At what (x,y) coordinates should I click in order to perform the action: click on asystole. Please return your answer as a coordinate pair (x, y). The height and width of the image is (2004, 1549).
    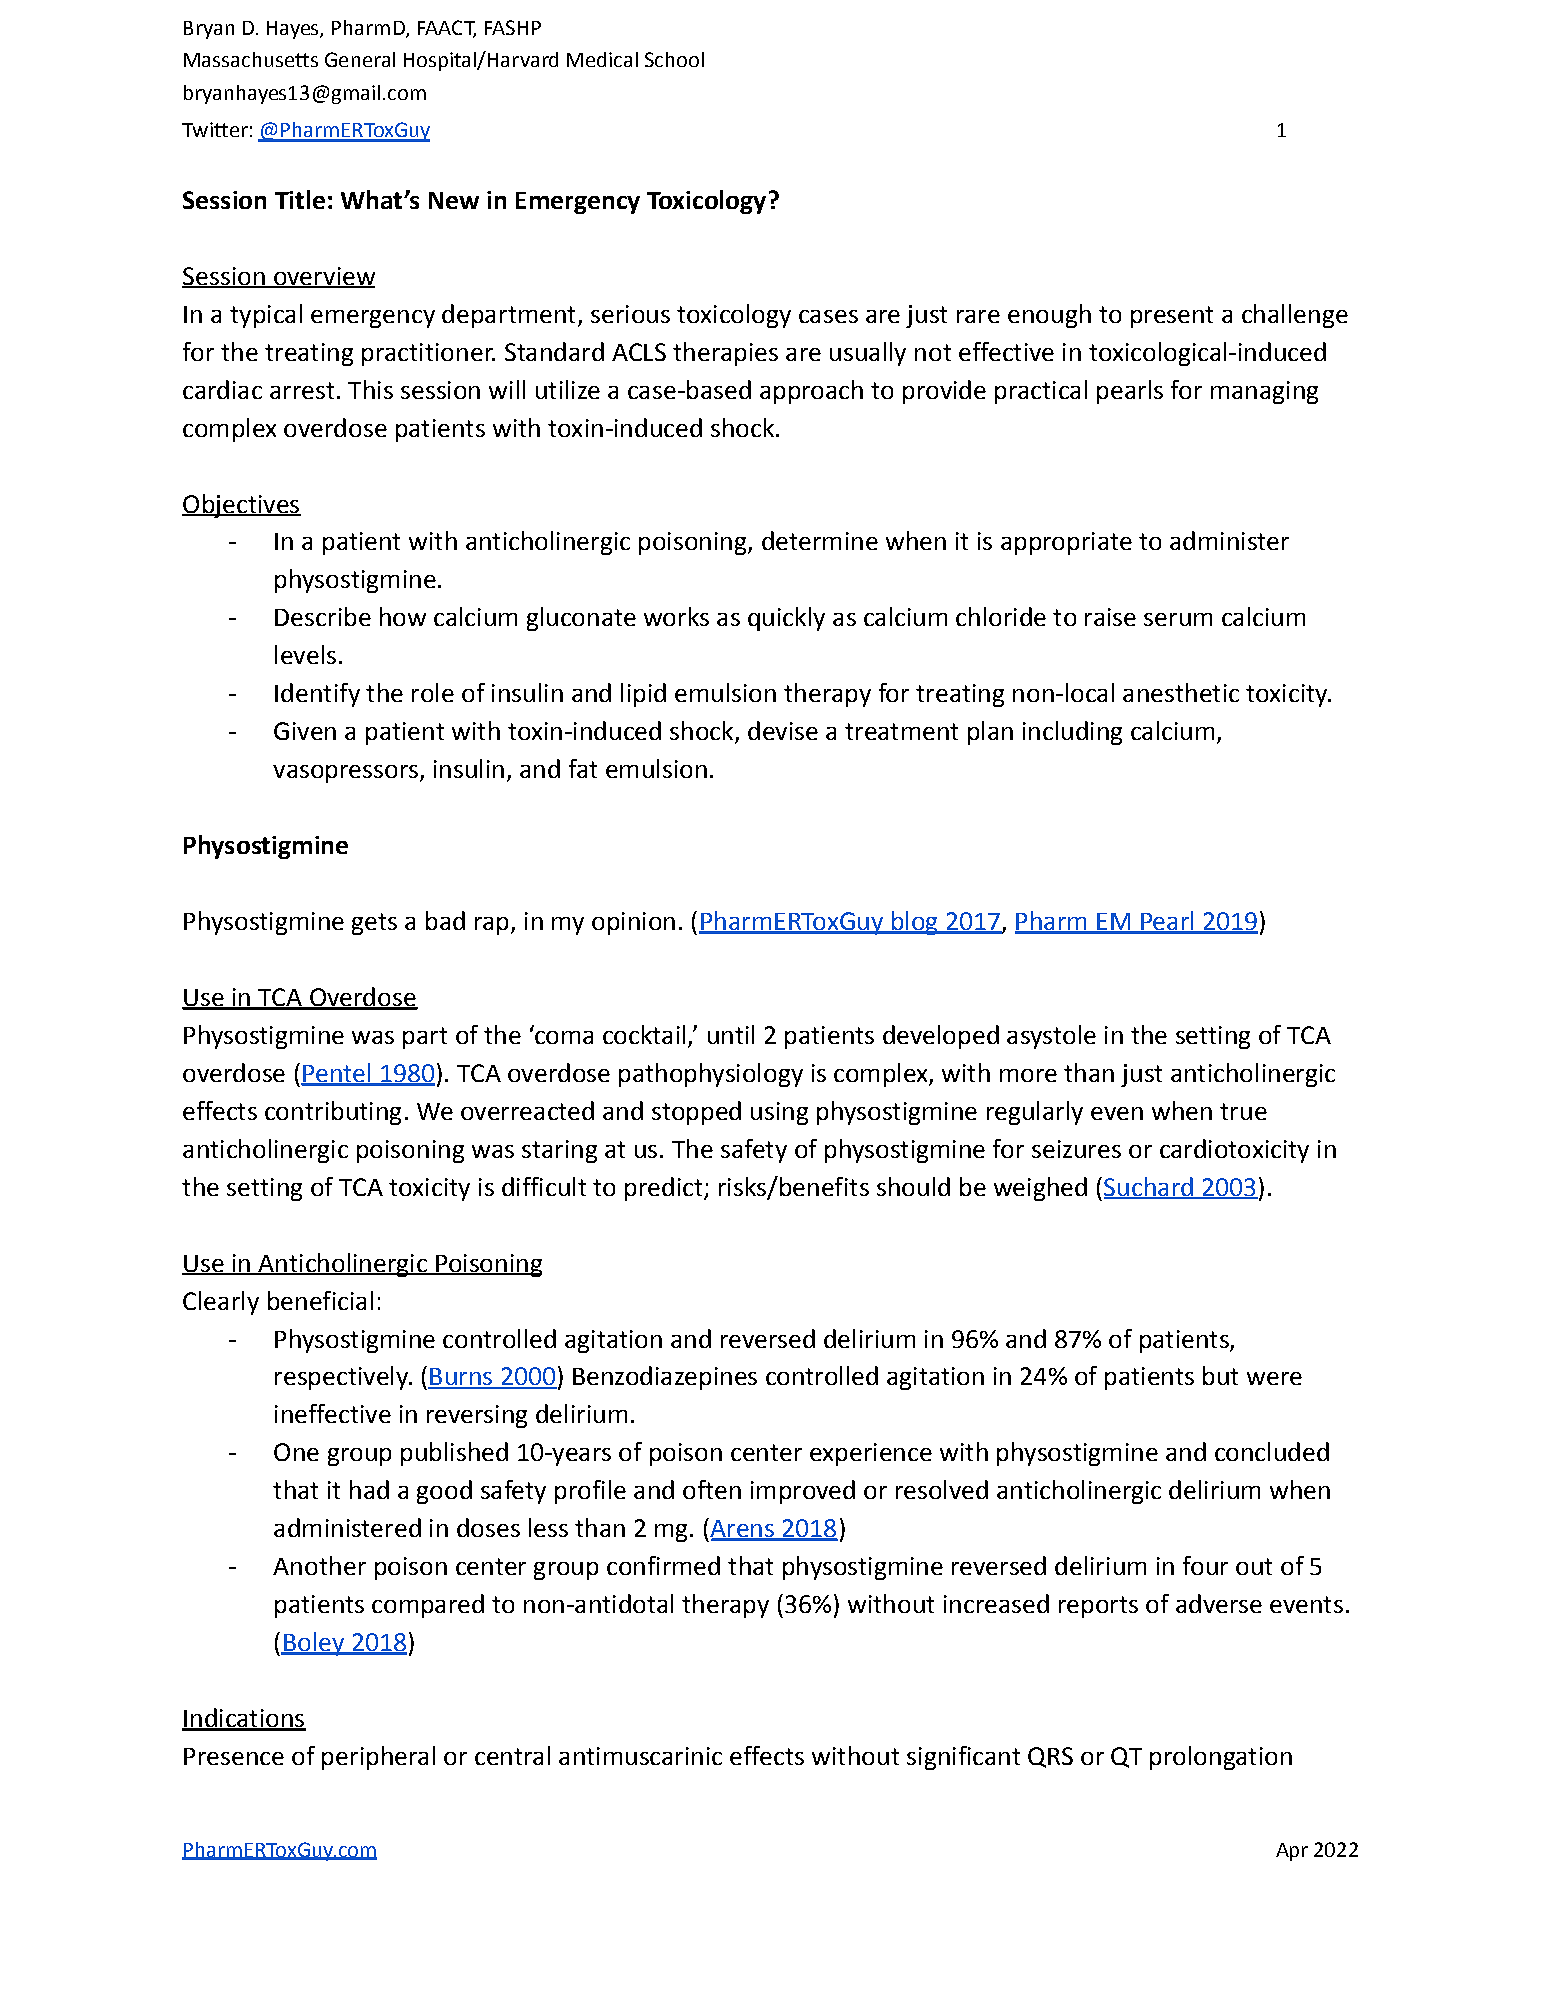
    Looking at the image, I should click on (1051, 1037).
